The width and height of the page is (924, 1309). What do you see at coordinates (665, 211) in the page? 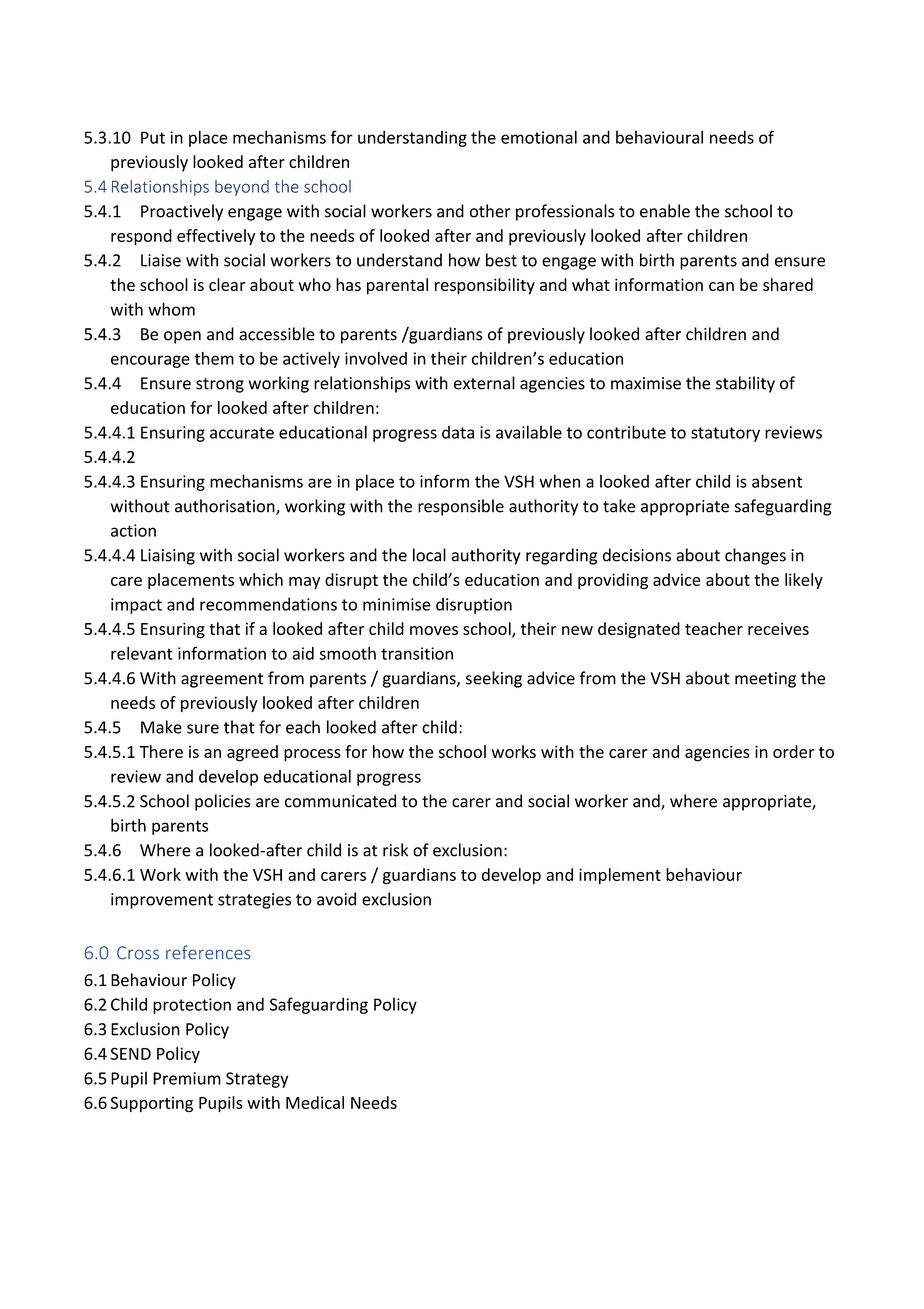
I see `enable` at bounding box center [665, 211].
